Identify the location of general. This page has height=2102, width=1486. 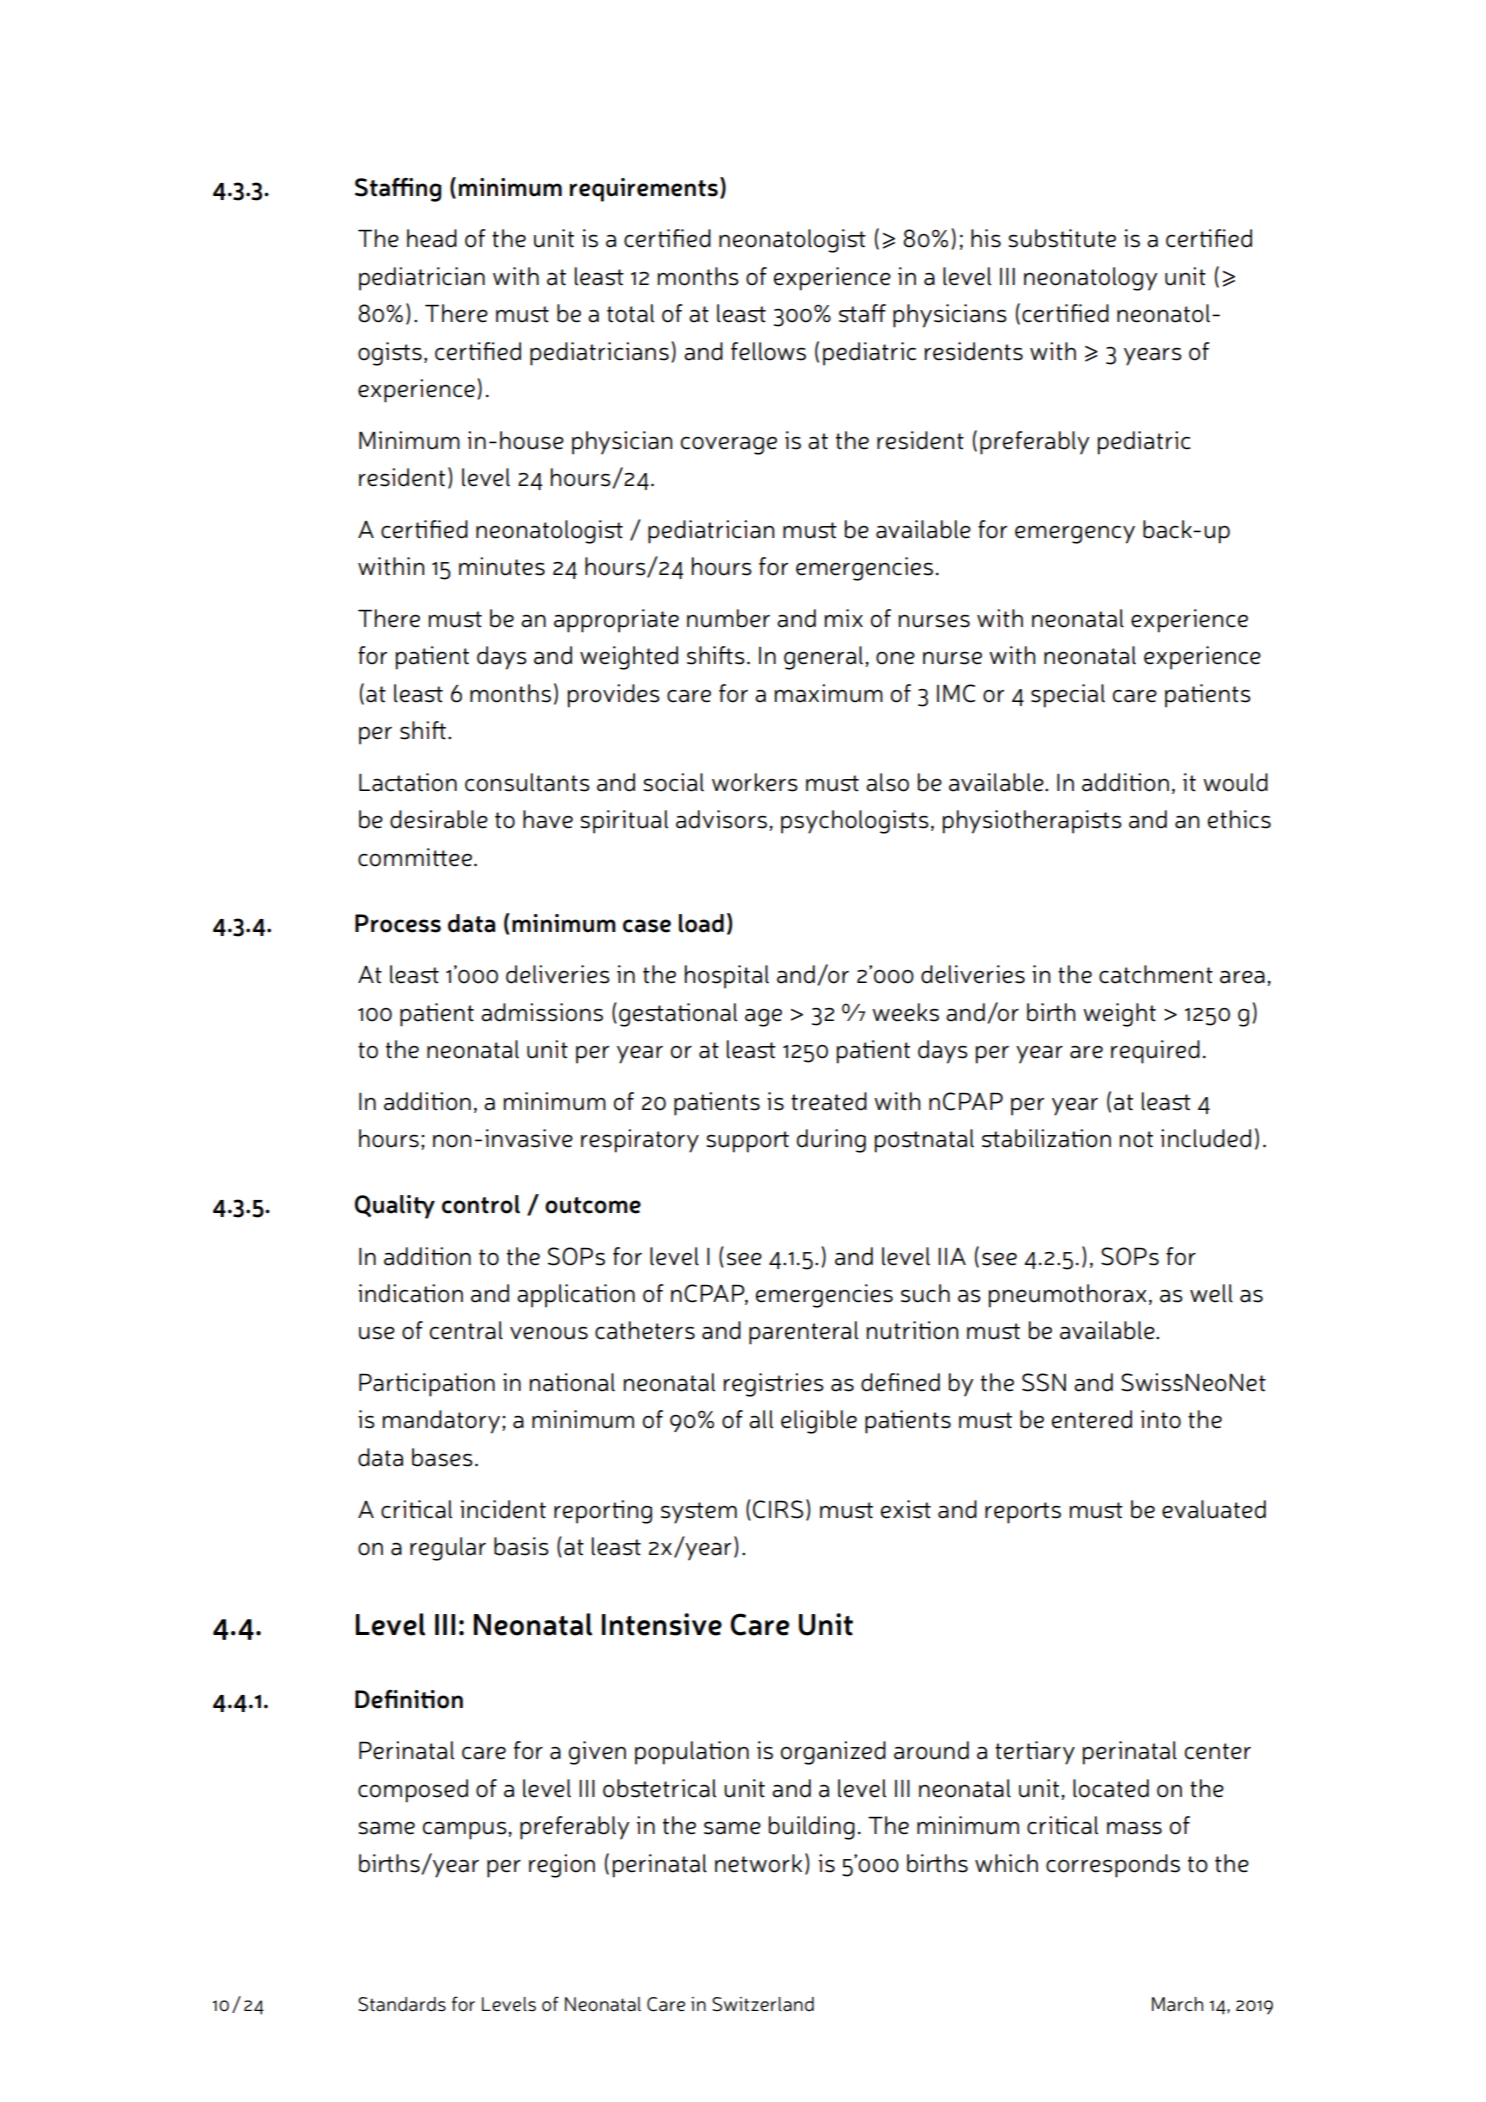
(825, 658).
